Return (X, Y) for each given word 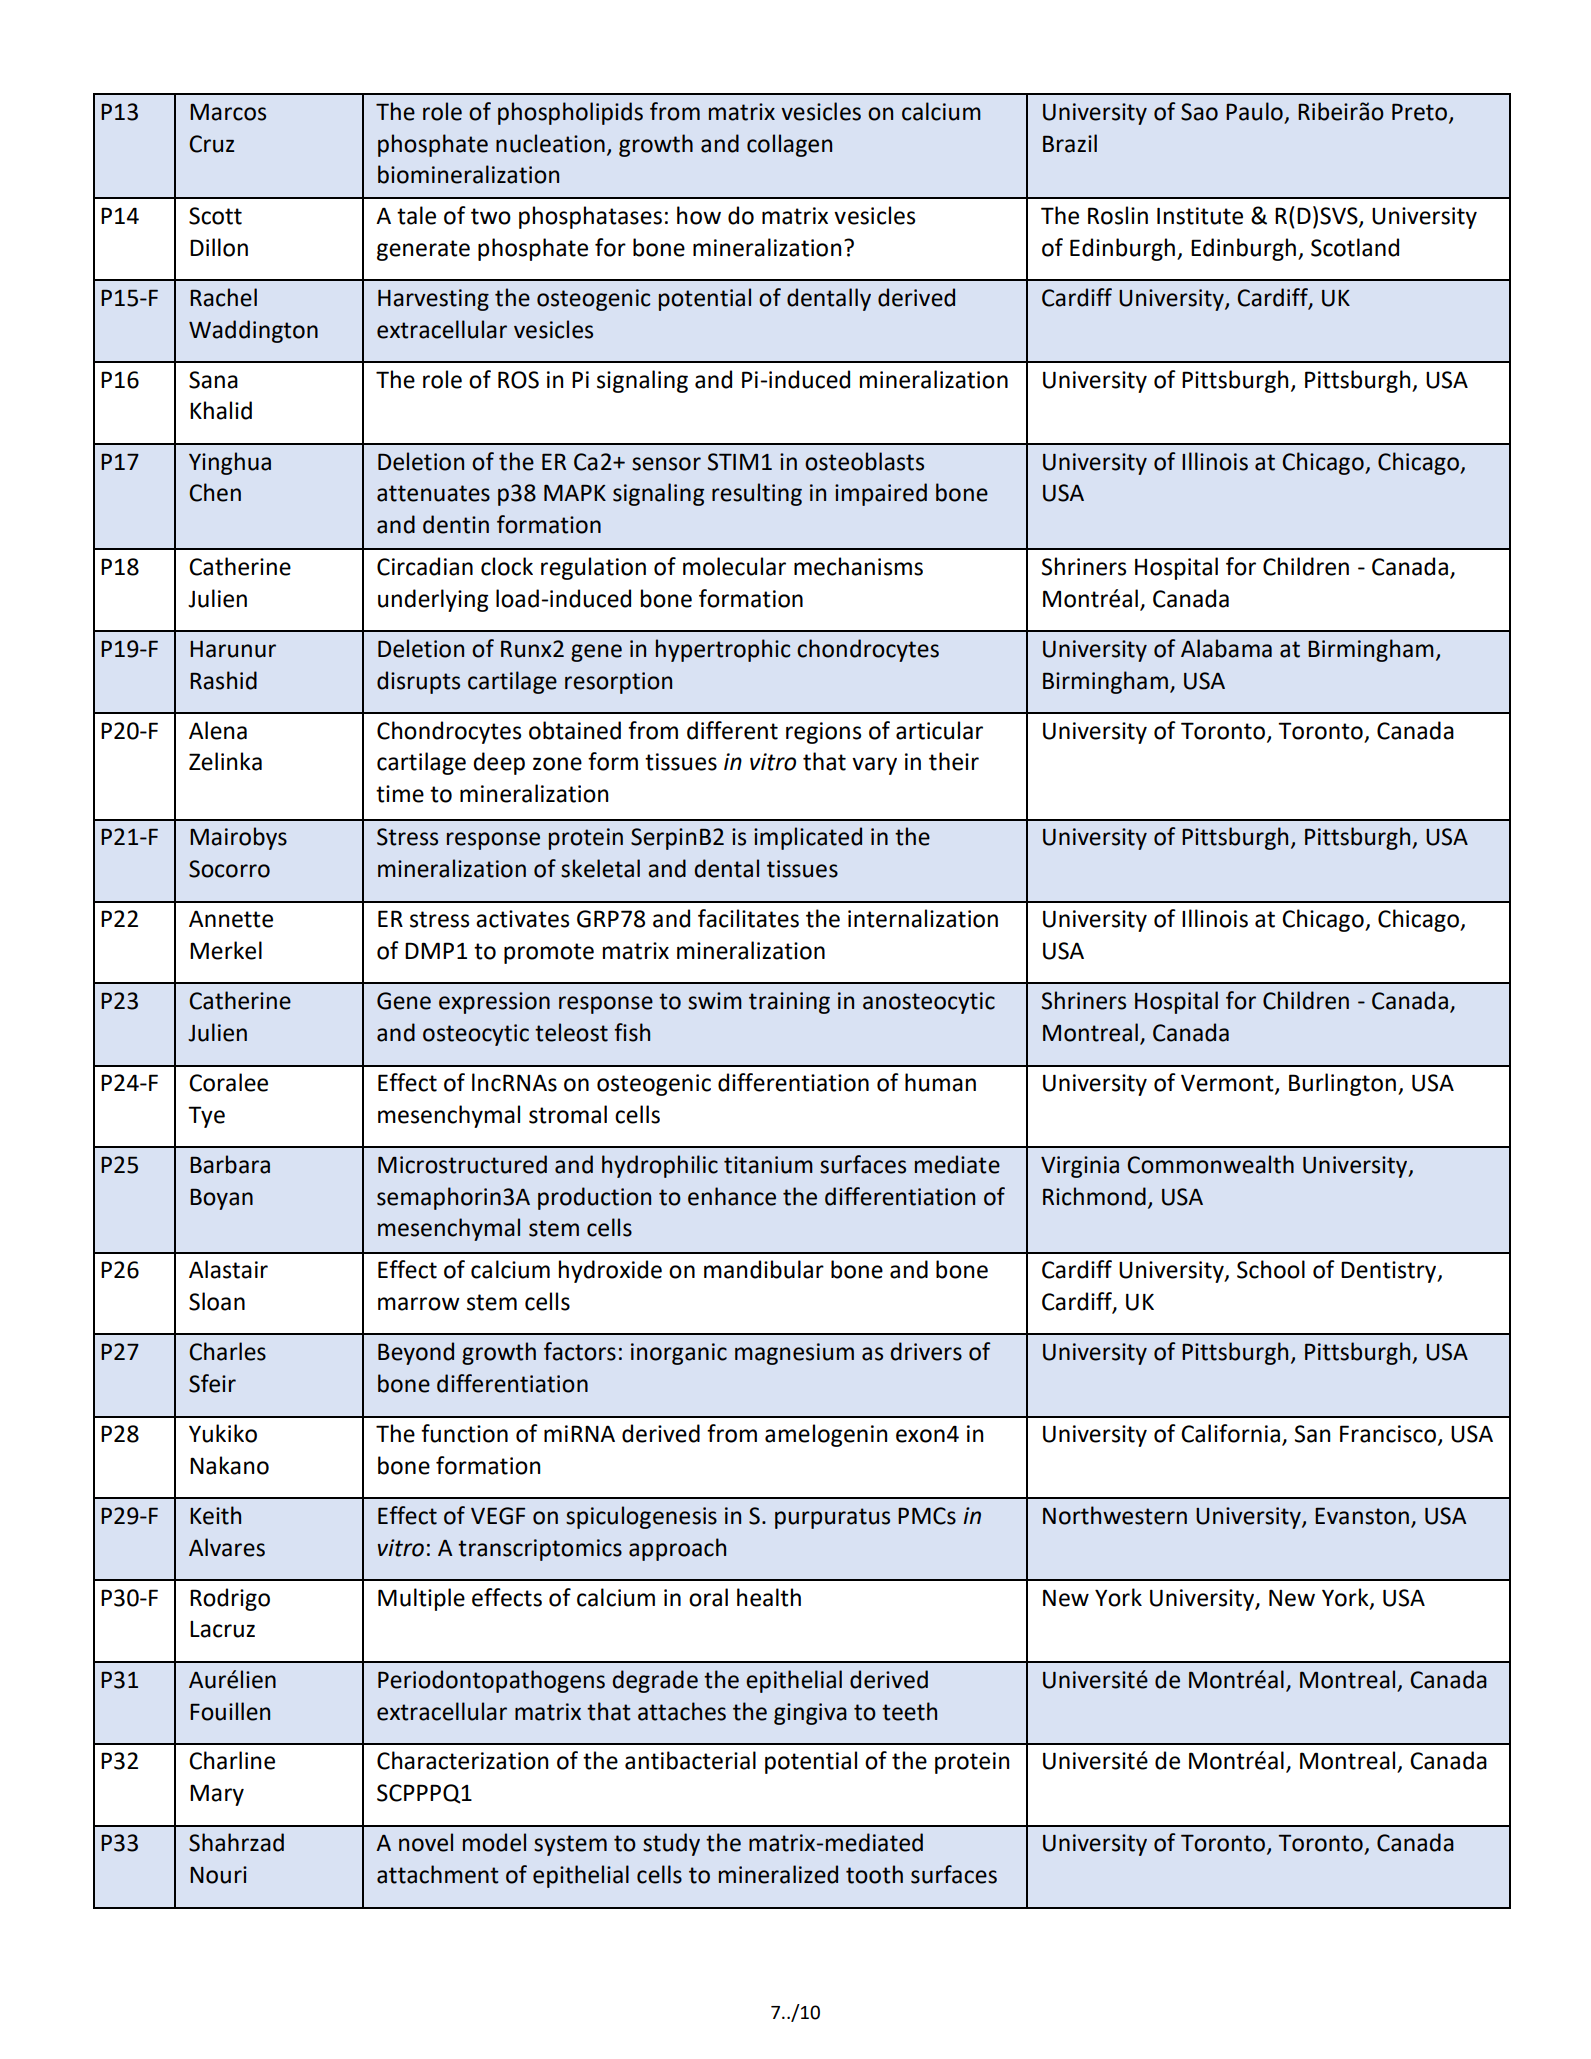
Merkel (226, 950)
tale (416, 215)
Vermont (1228, 1084)
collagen (789, 145)
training (789, 1003)
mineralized (778, 1874)
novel (426, 1842)
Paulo (1254, 111)
